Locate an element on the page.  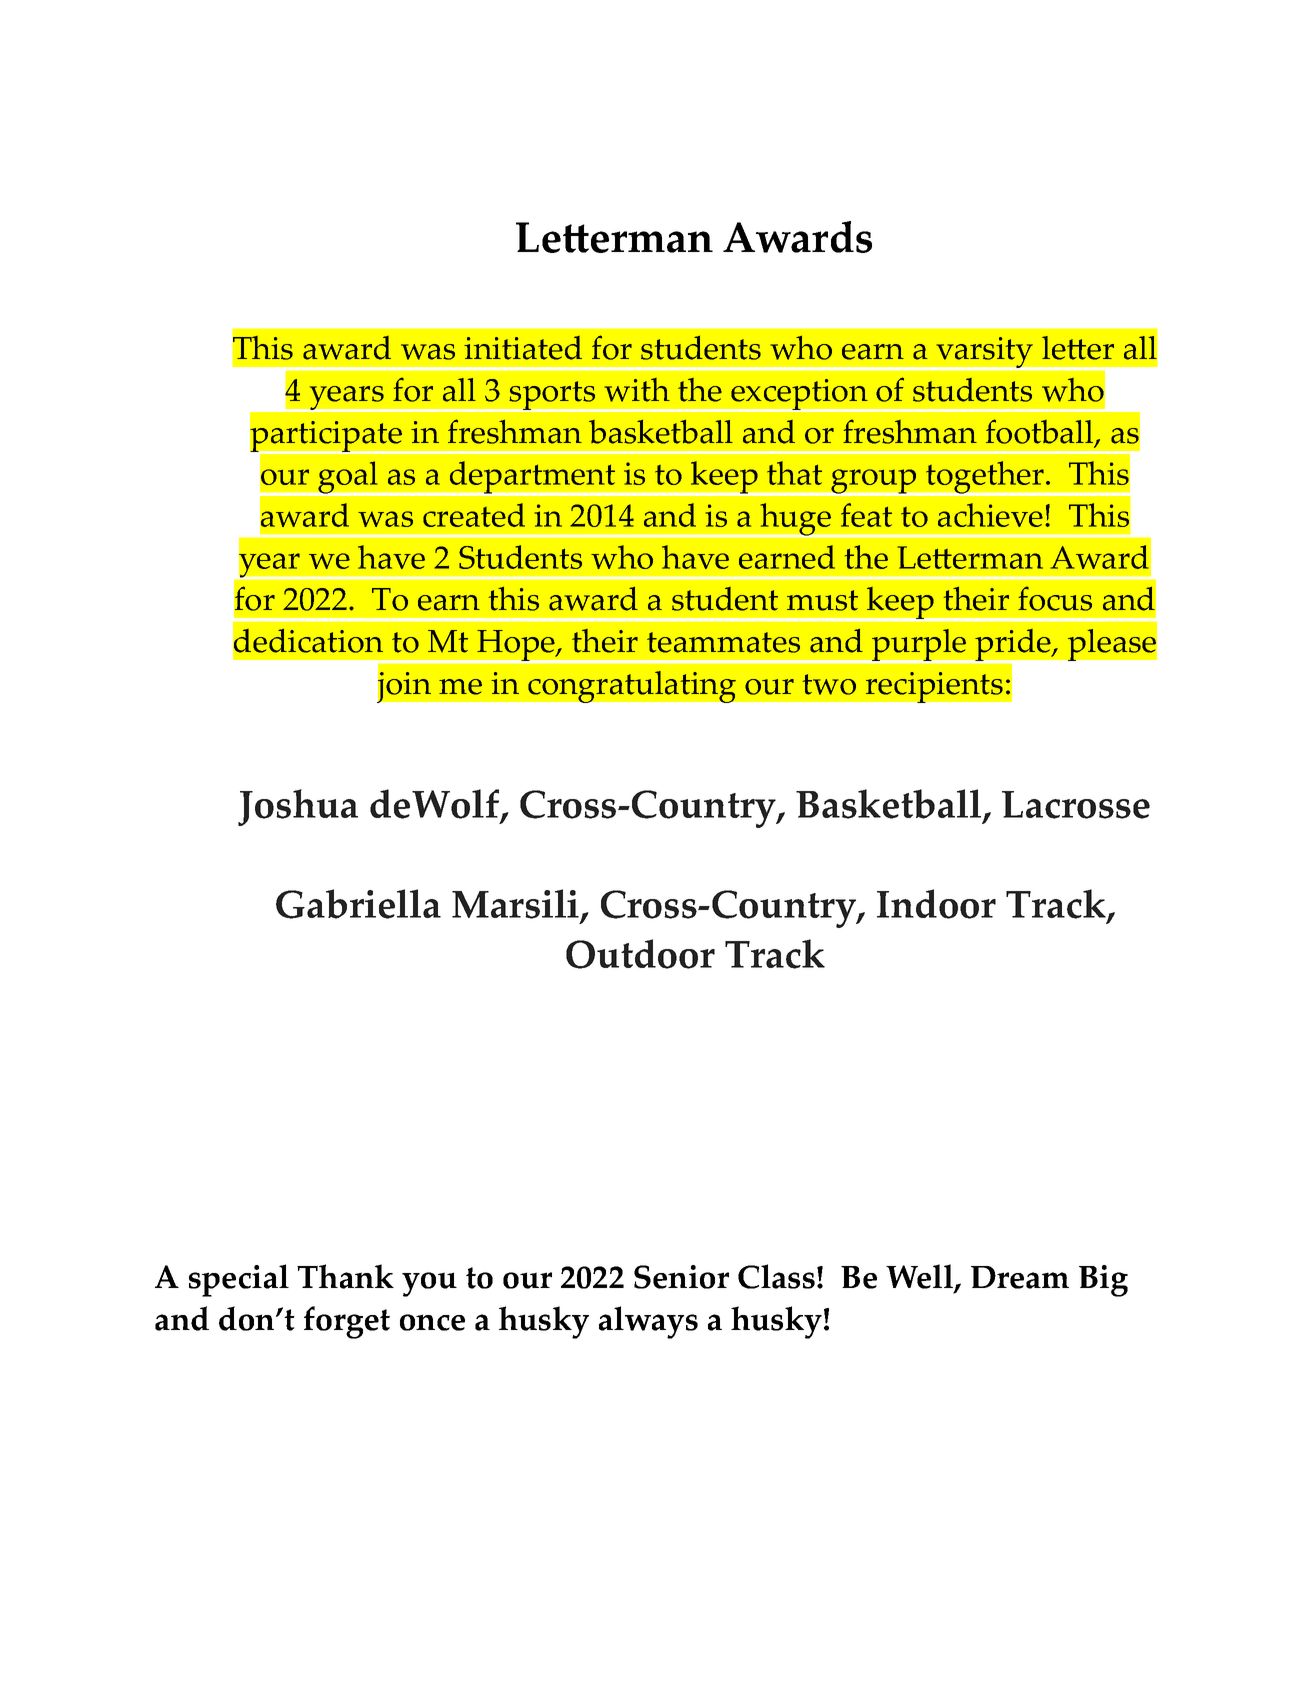
Gabriella is located at coordinates (358, 904).
